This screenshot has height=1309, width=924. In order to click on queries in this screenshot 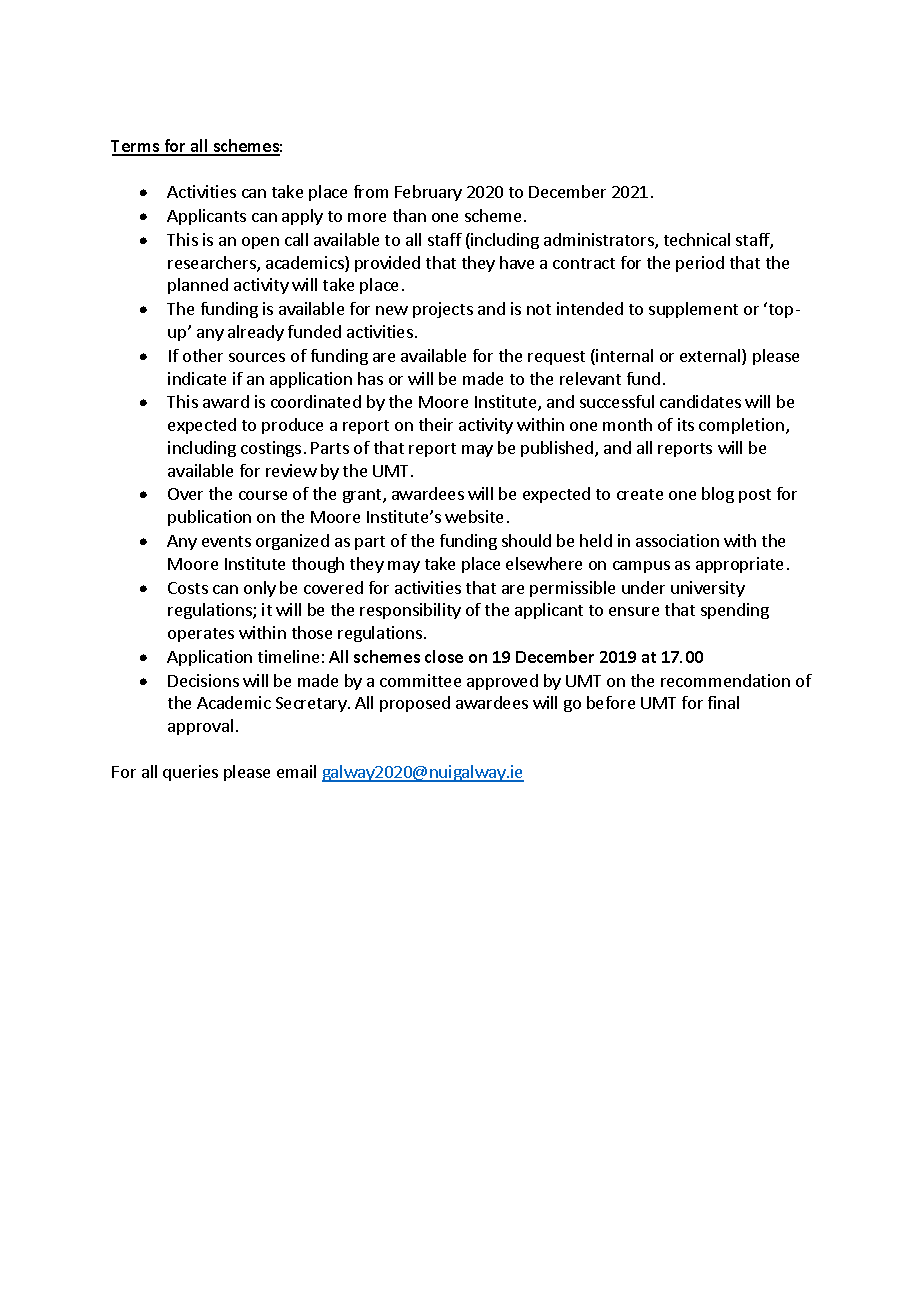, I will do `click(190, 773)`.
